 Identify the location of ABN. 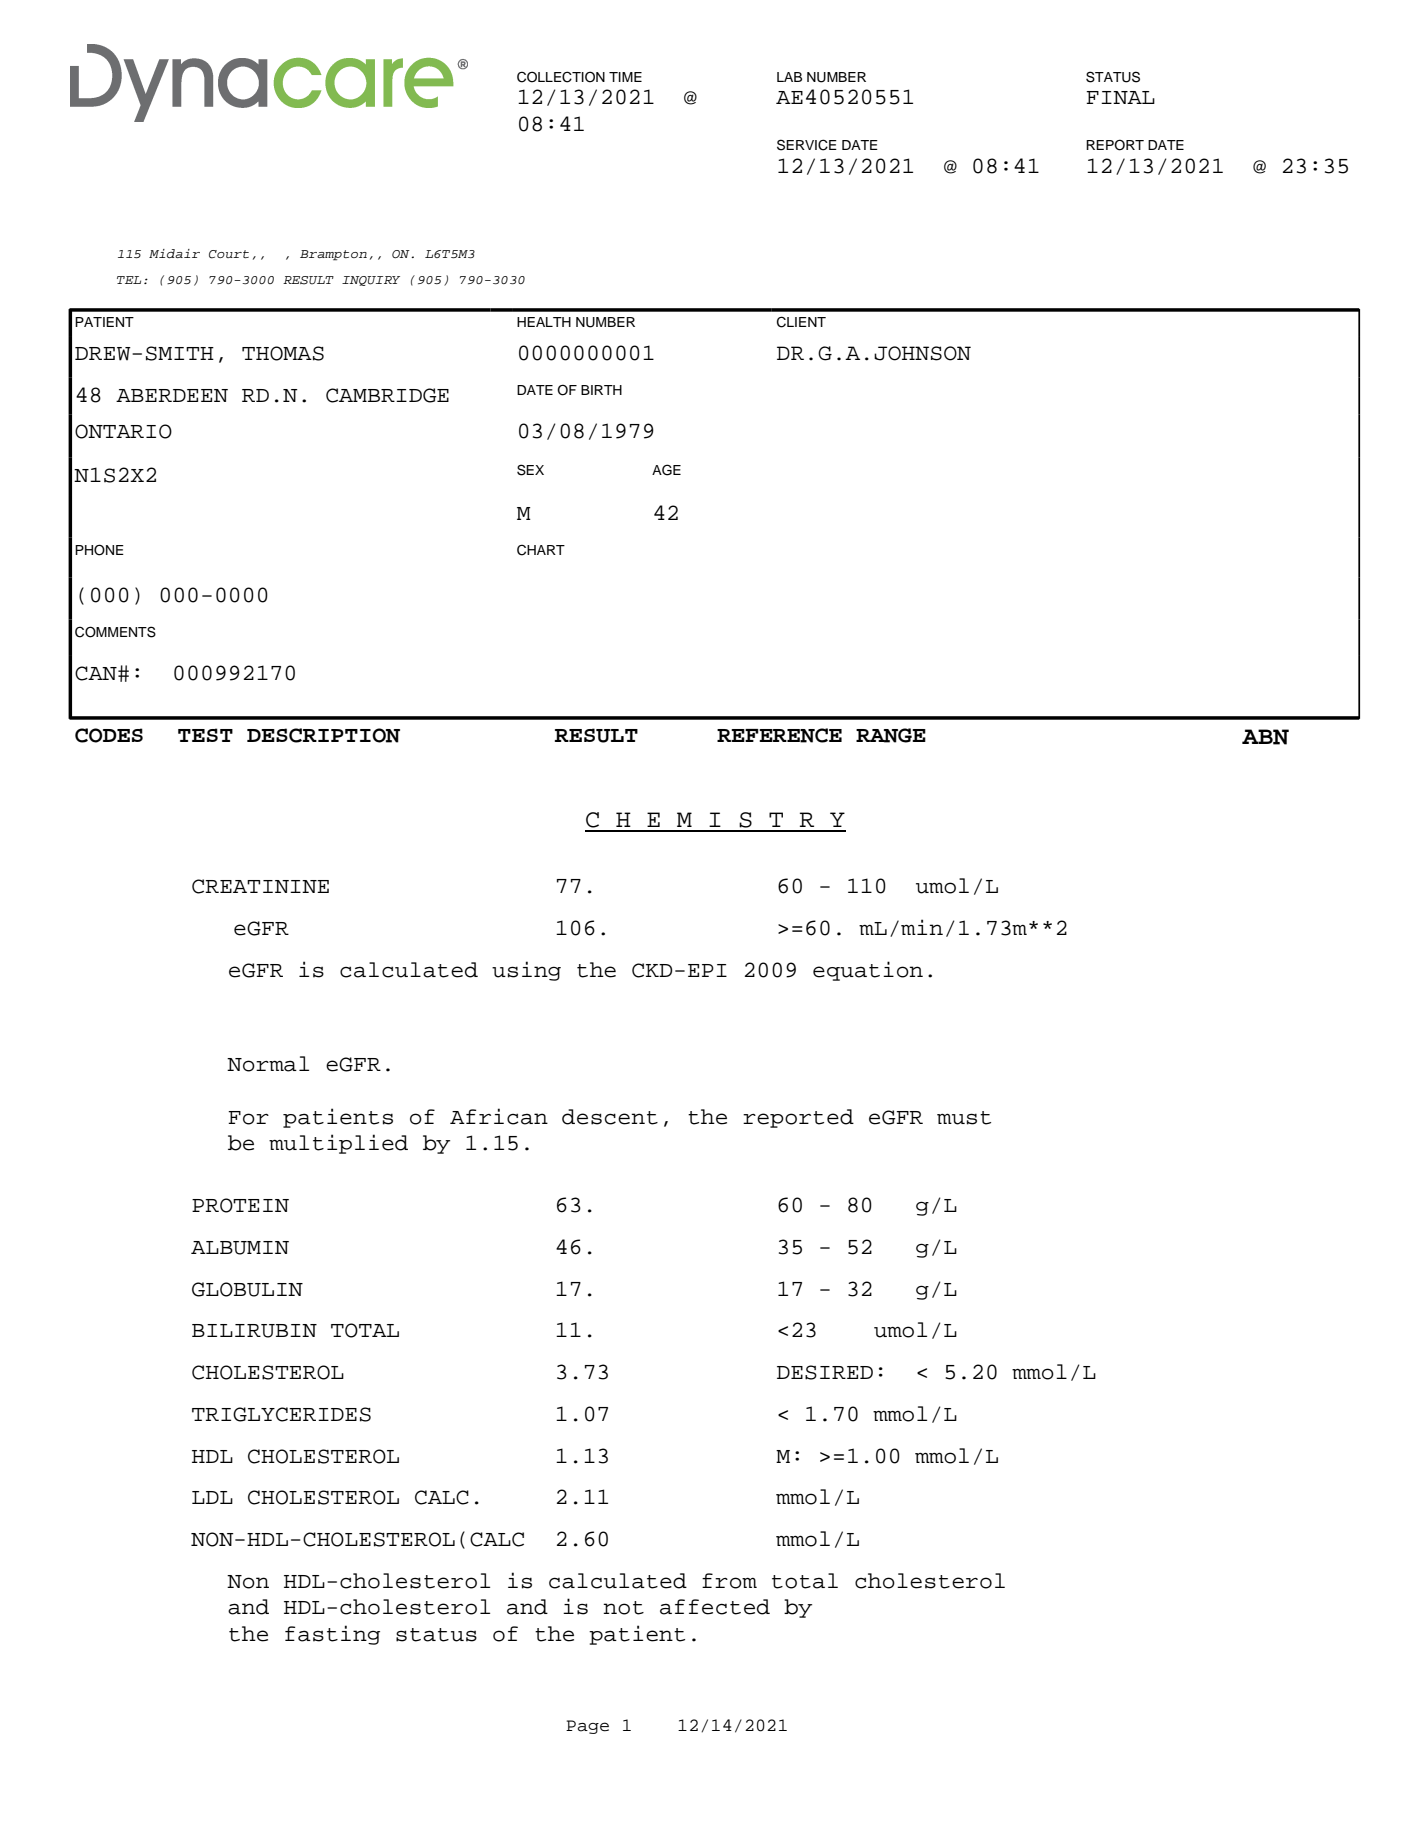
(1265, 737).
